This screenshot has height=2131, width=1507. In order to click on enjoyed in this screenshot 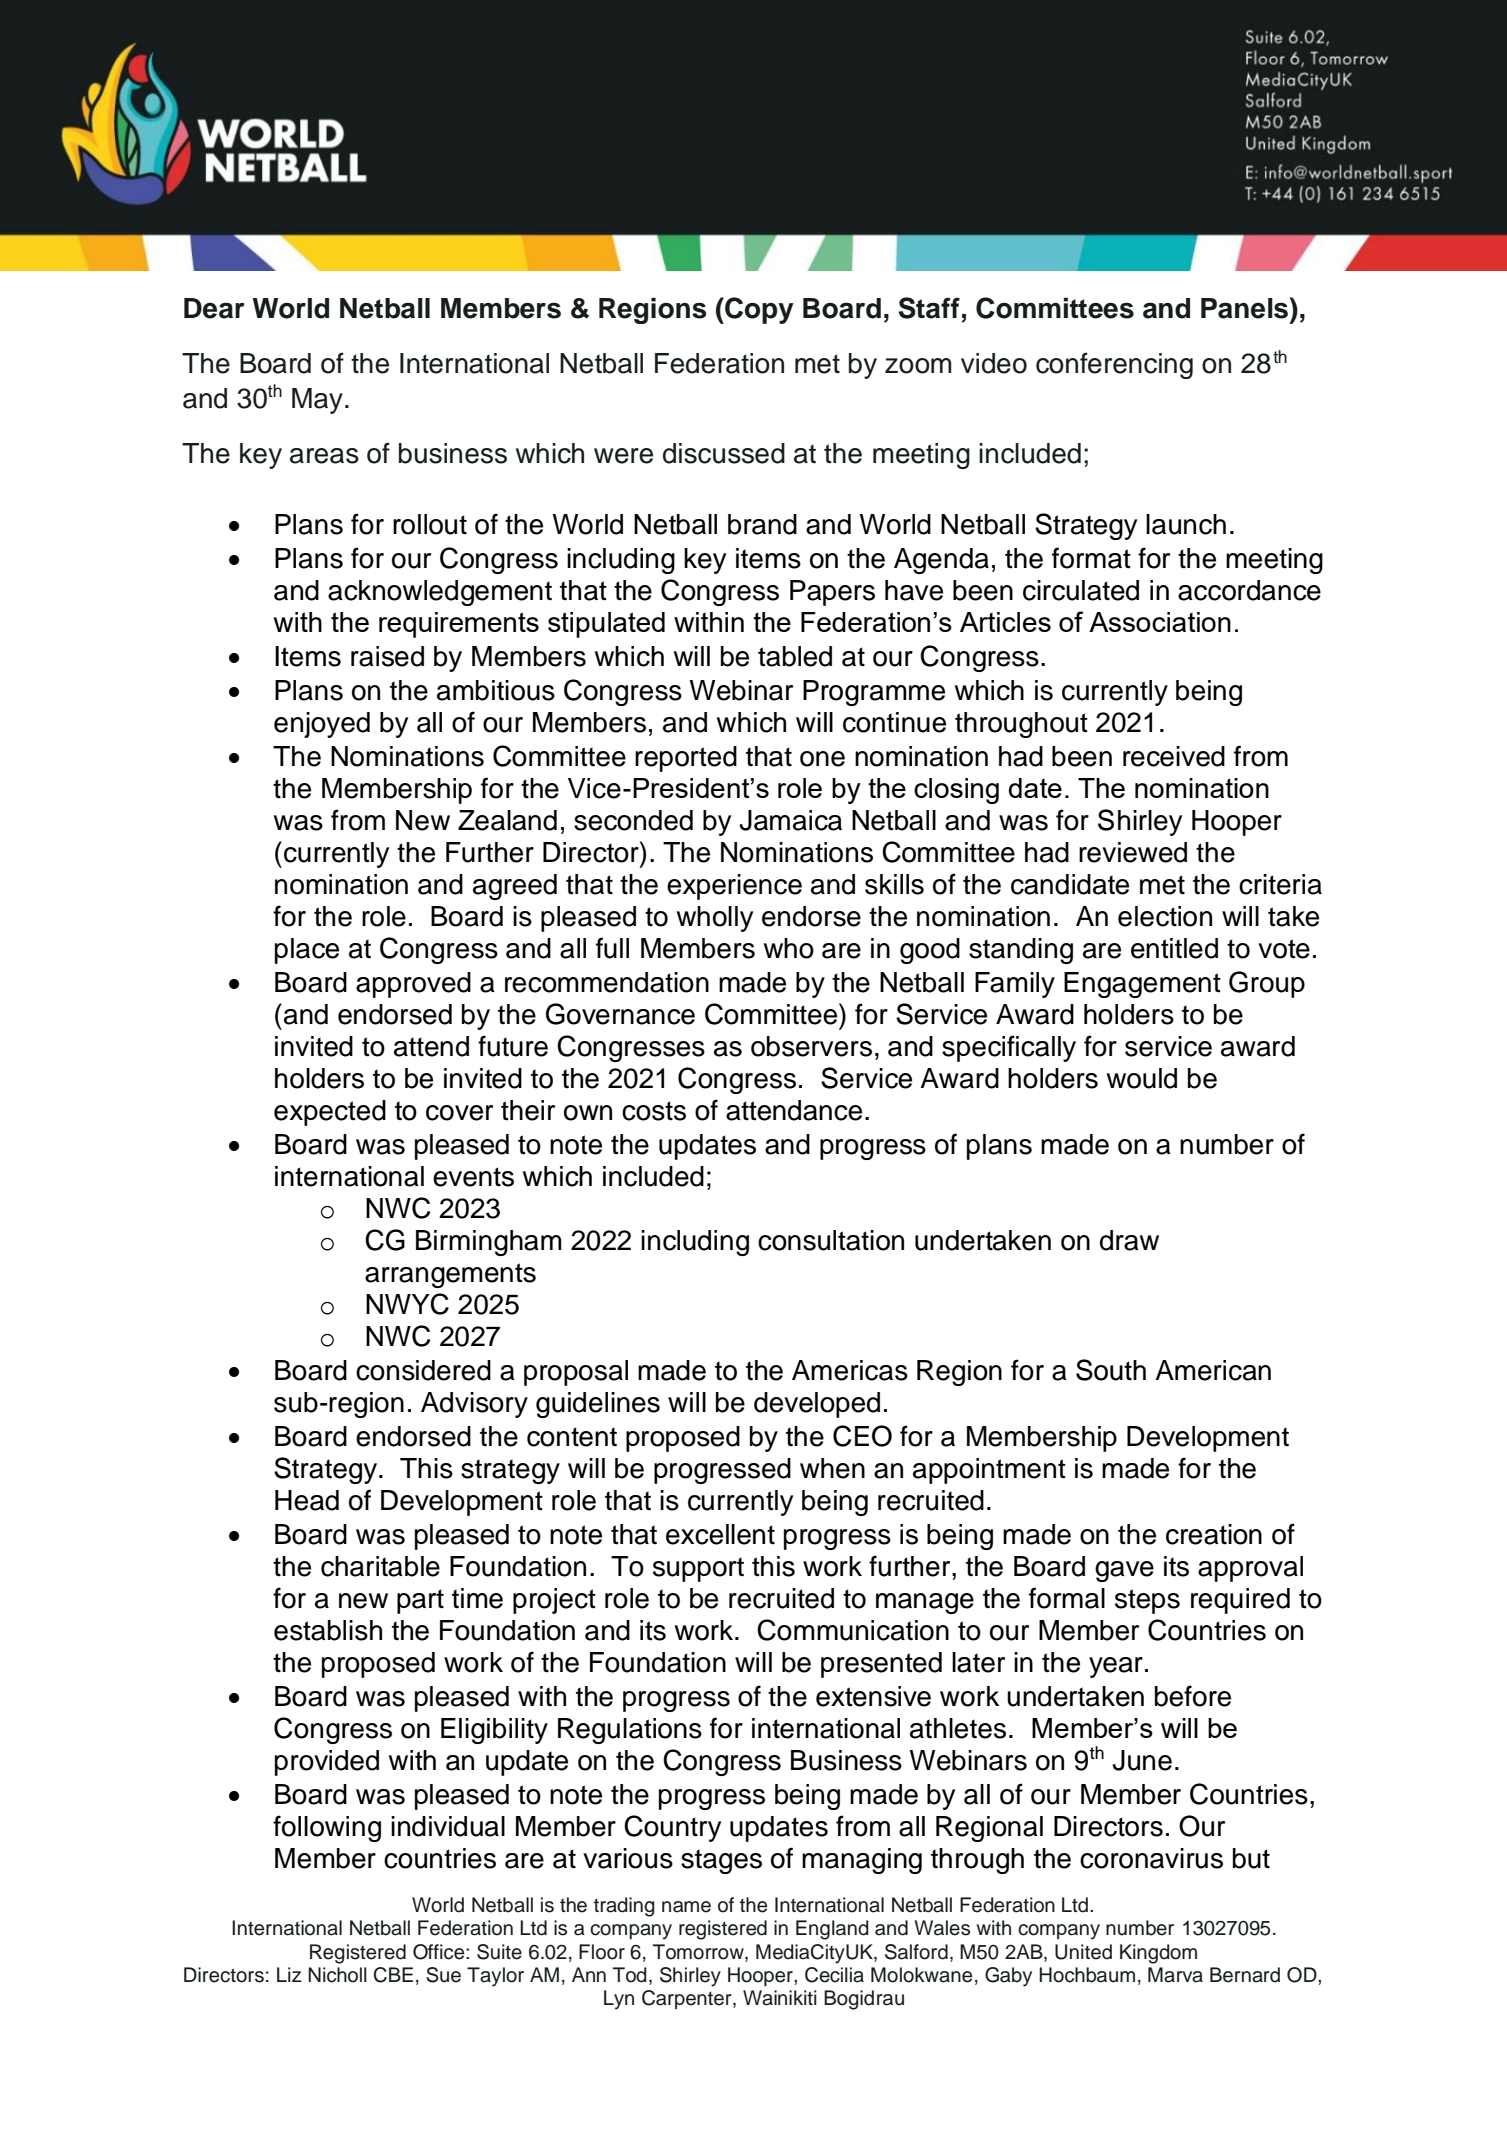, I will do `click(322, 725)`.
